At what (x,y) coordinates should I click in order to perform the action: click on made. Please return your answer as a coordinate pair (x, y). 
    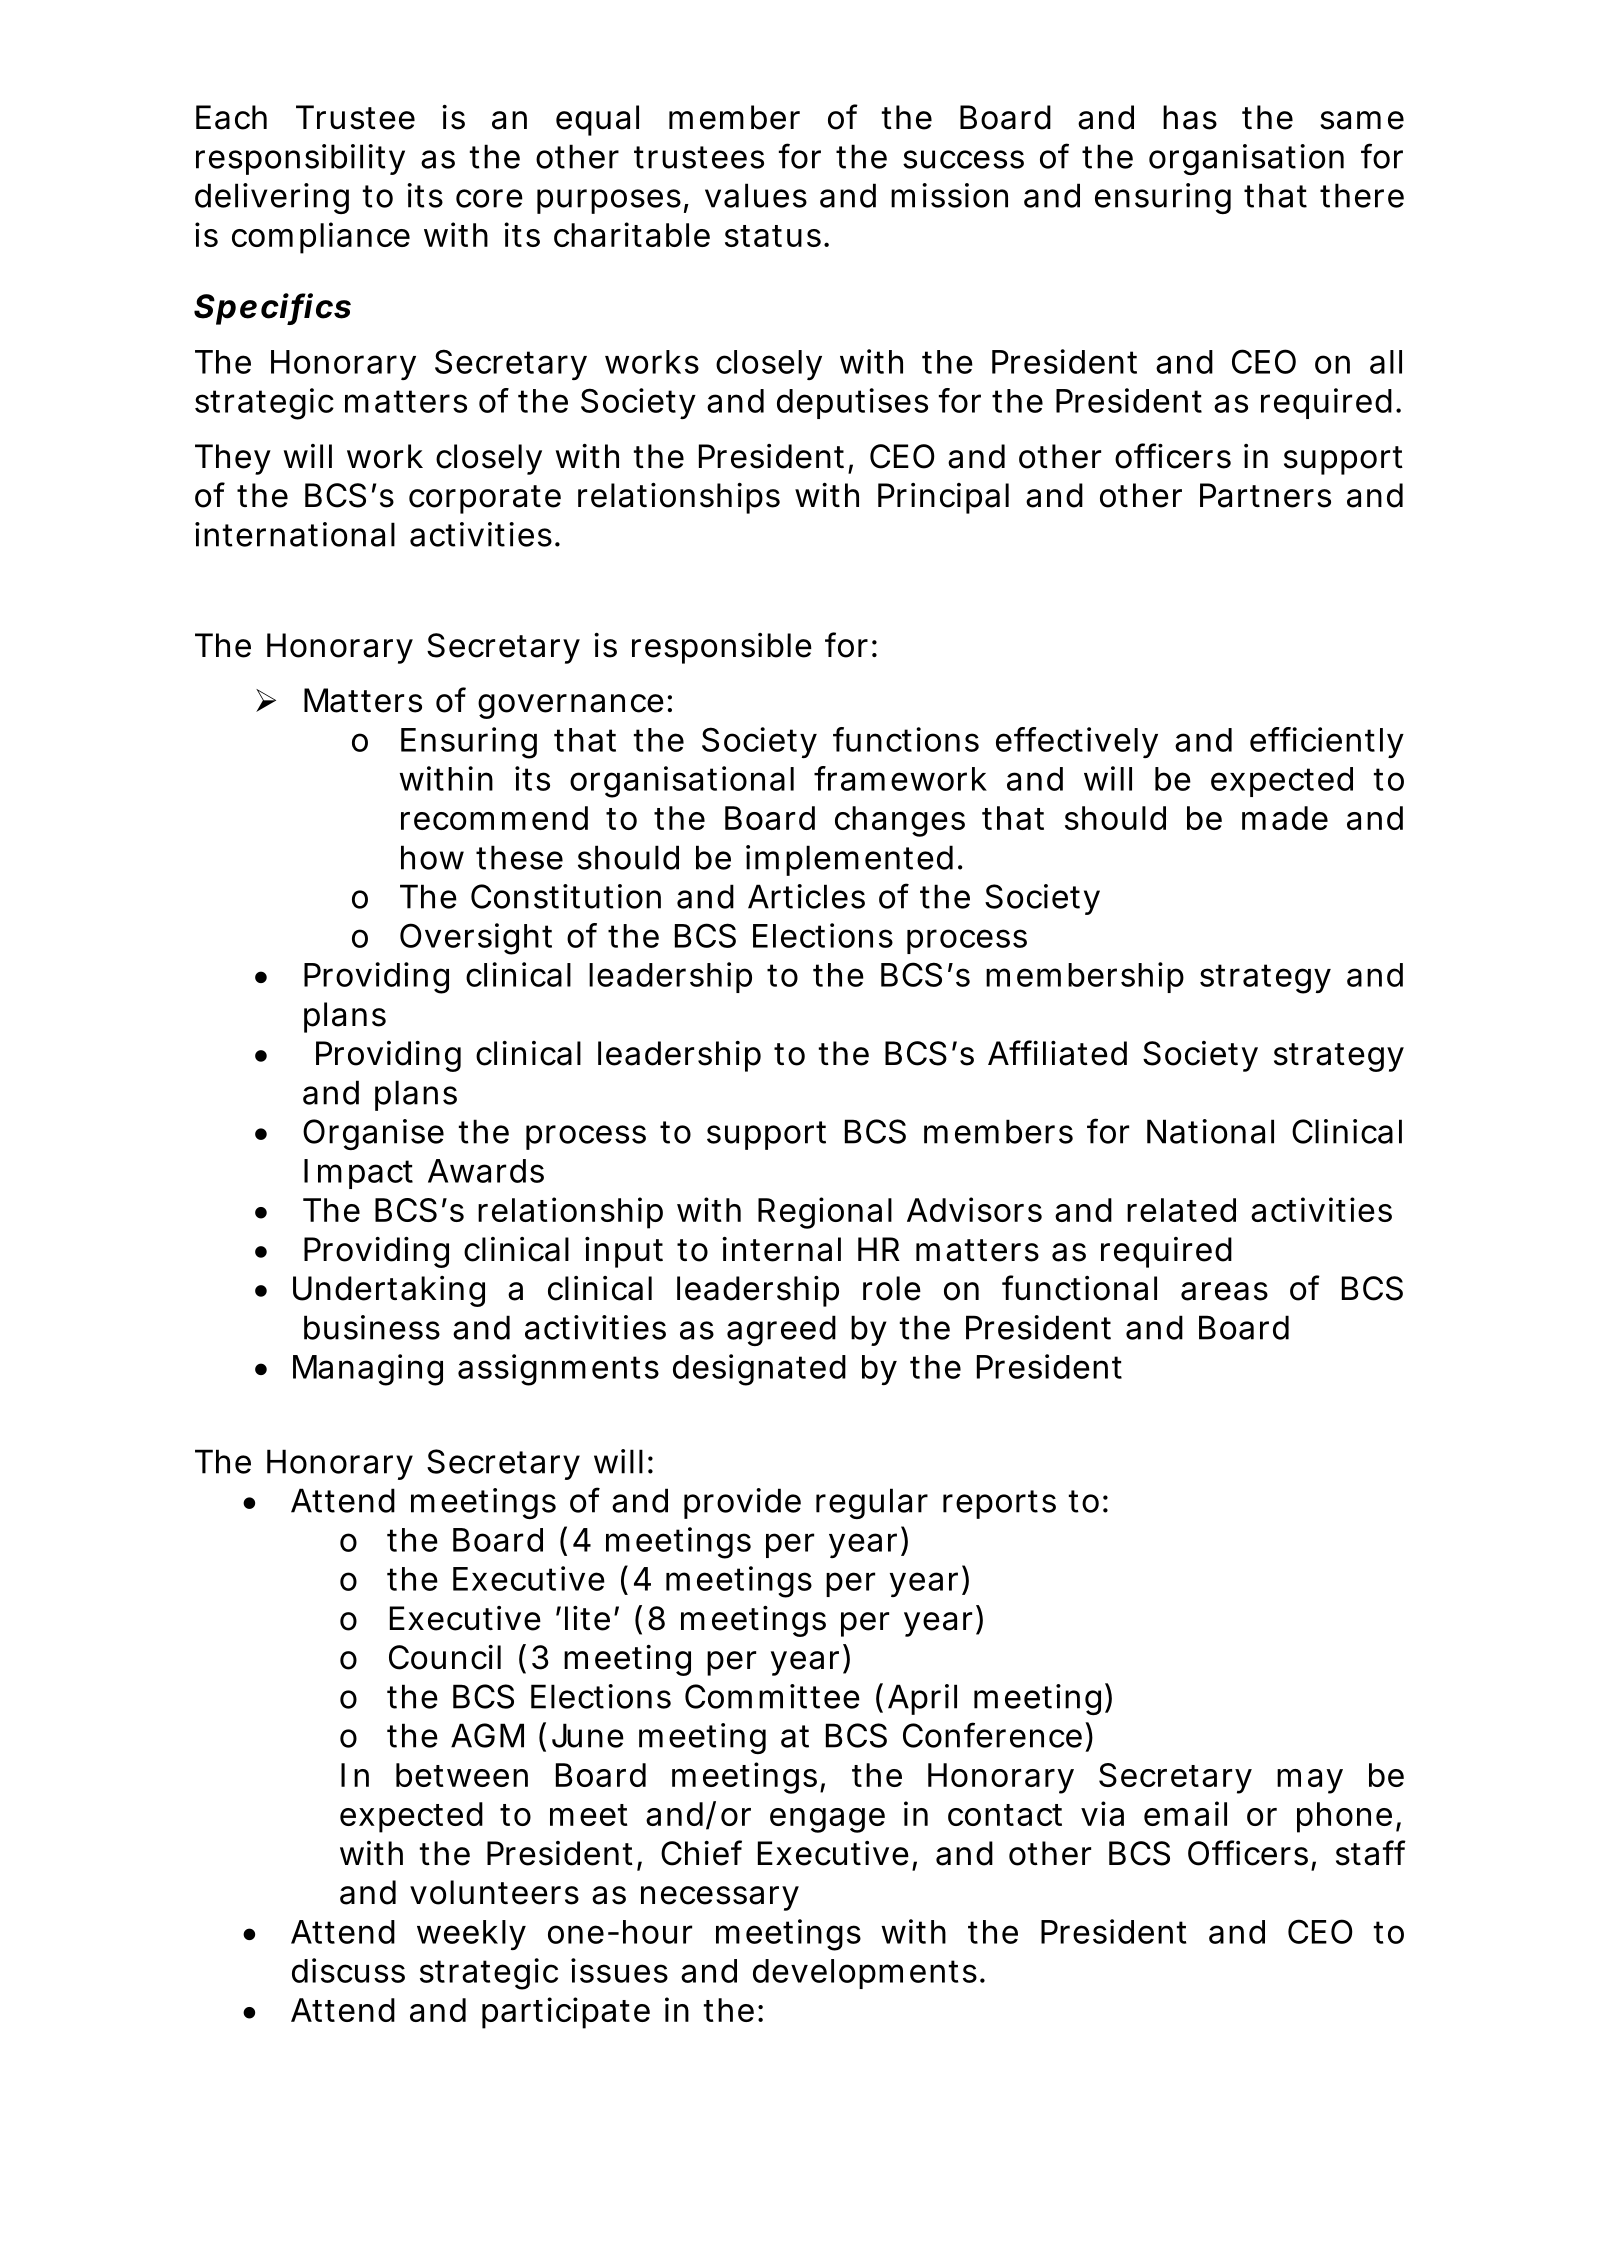
    Looking at the image, I should click on (1285, 818).
